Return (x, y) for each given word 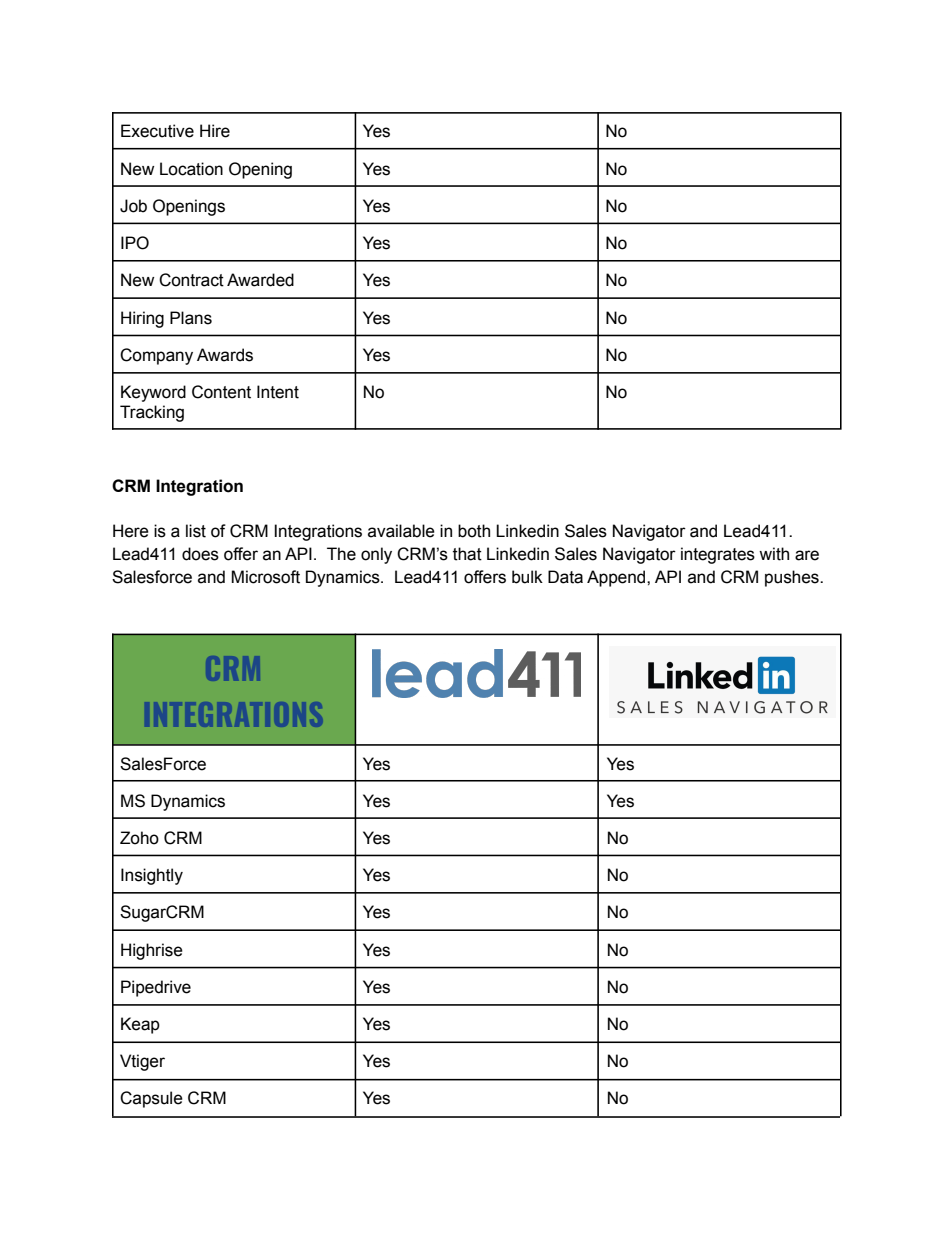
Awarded (260, 280)
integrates (718, 555)
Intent (278, 392)
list (196, 531)
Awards (225, 355)
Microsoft (265, 577)
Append (617, 578)
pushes (793, 578)
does (200, 554)
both (474, 531)
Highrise (152, 951)
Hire (215, 131)
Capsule (151, 1099)
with (774, 554)
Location (191, 169)
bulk (527, 577)
